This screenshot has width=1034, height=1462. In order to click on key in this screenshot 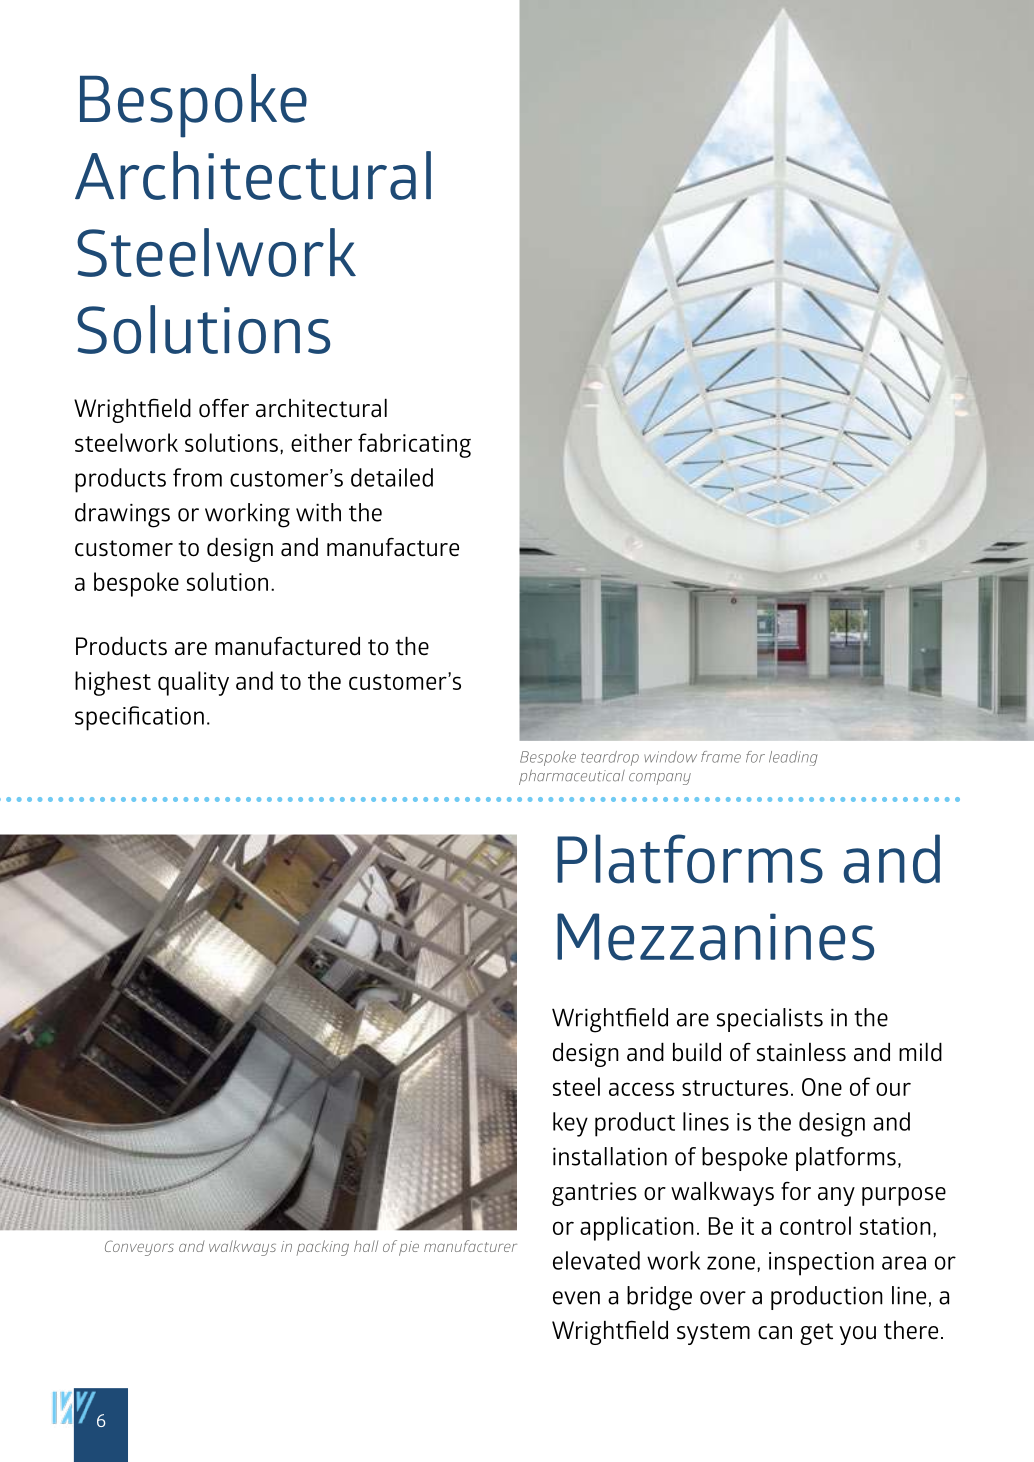, I will do `click(570, 1124)`.
